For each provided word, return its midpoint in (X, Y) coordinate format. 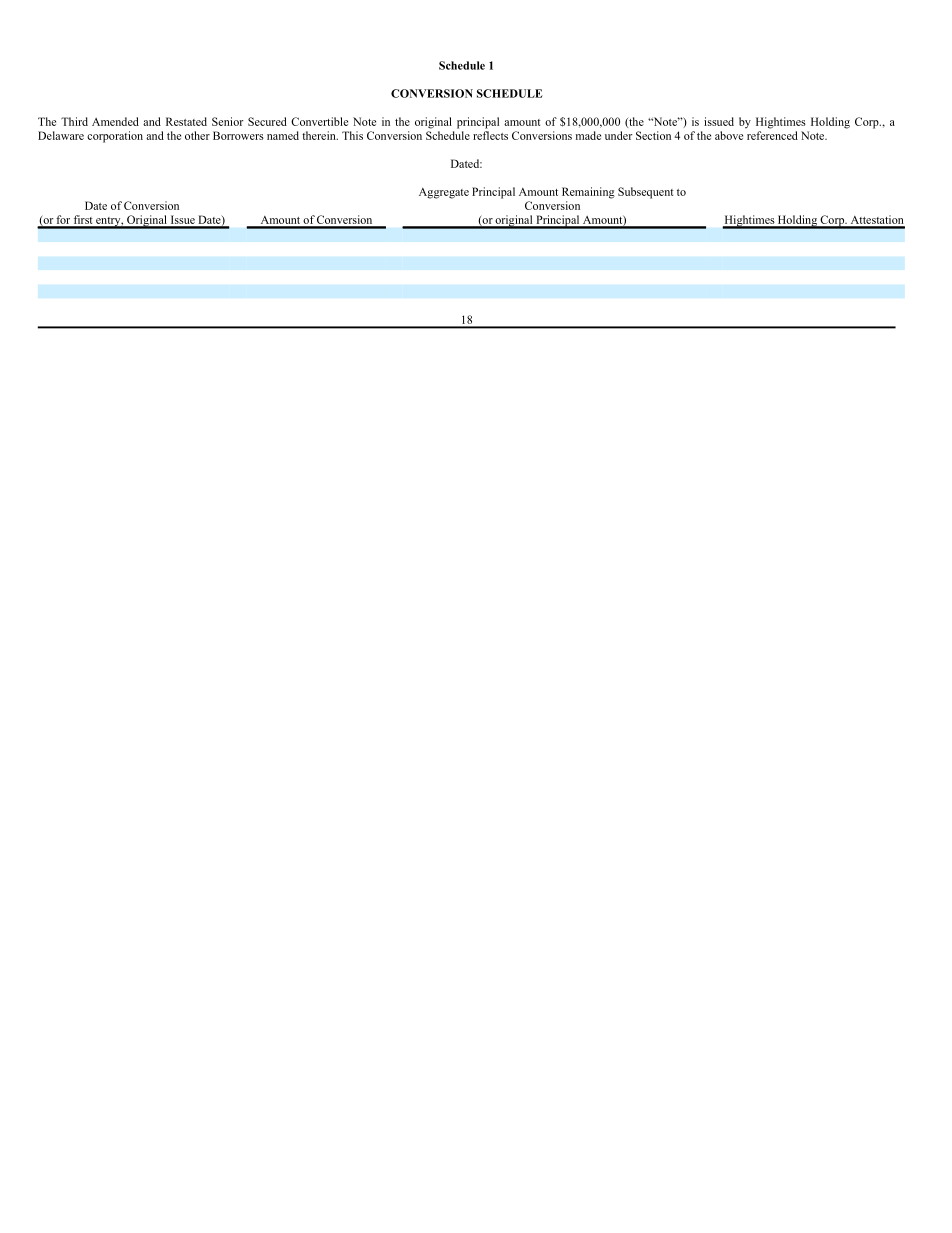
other (197, 135)
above (729, 135)
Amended (115, 121)
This (352, 135)
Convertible (319, 121)
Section (653, 135)
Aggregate (444, 193)
